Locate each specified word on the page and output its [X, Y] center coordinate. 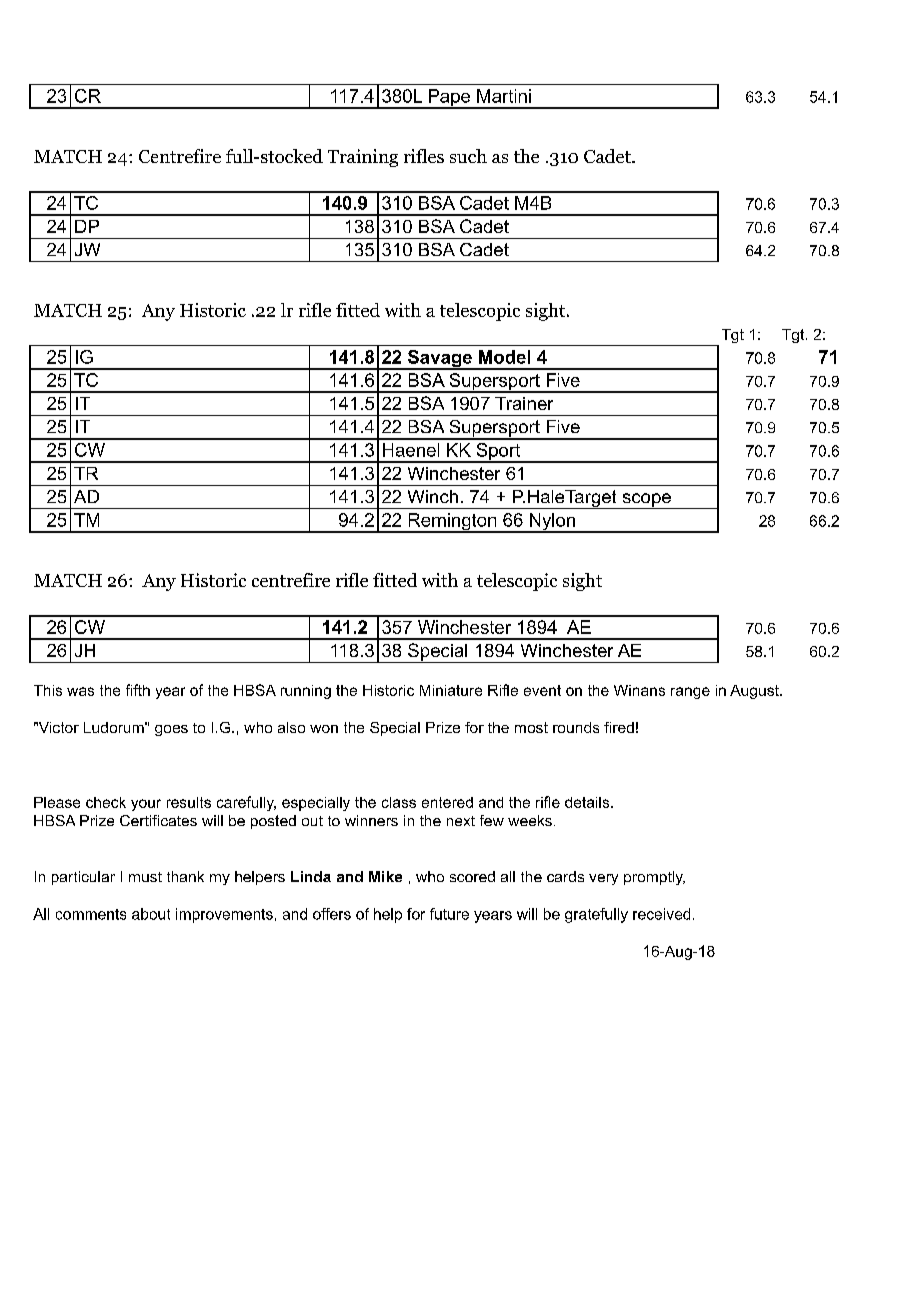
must [145, 877]
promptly [654, 878]
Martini [504, 96]
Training [363, 158]
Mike [385, 876]
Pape [449, 99]
